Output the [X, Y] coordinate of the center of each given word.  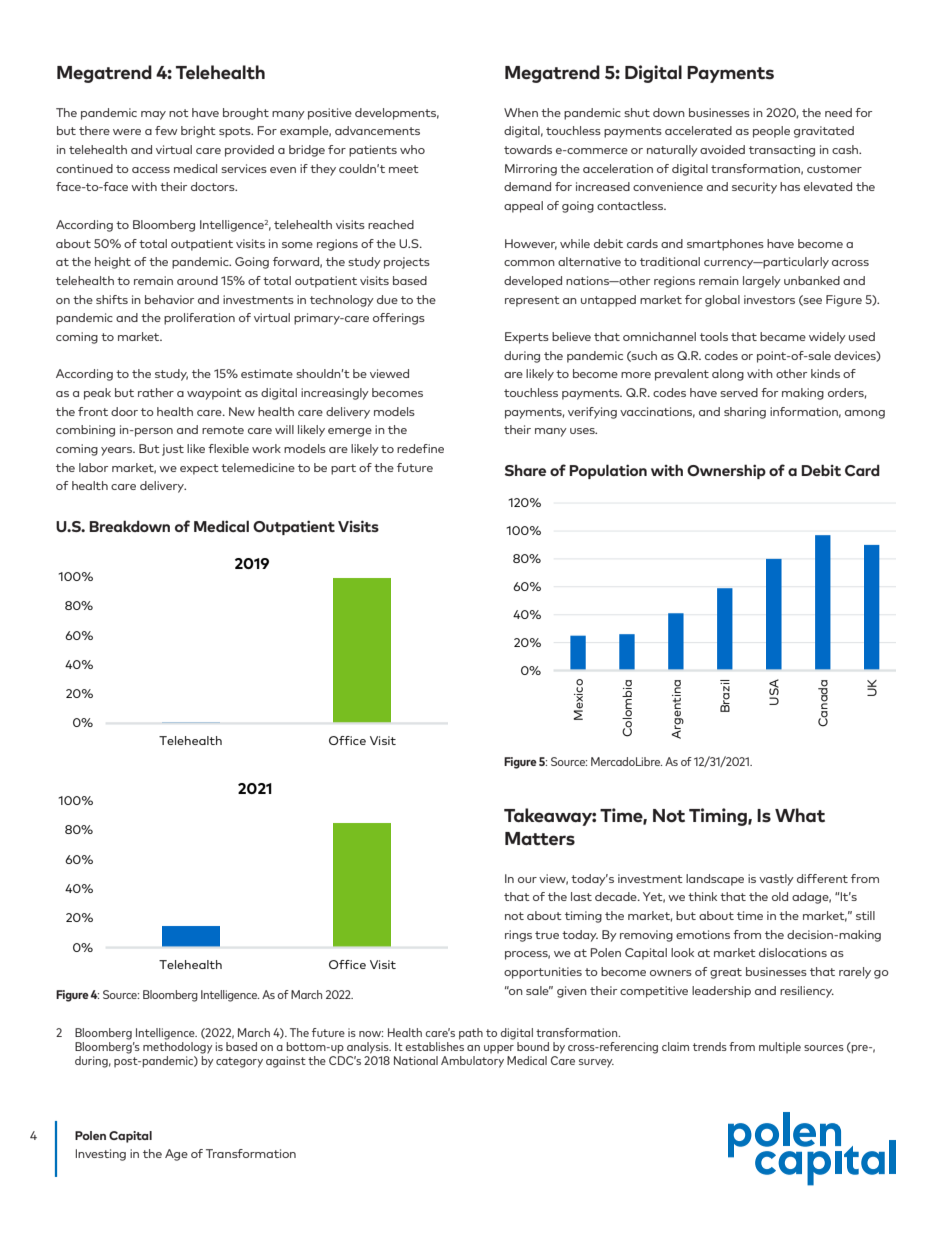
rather [156, 392]
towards [528, 149]
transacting [782, 151]
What [800, 815]
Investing [101, 1155]
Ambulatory [472, 1062]
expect [199, 469]
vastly [776, 880]
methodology [178, 1046]
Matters [540, 839]
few [166, 130]
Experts [527, 338]
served [739, 392]
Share [525, 470]
